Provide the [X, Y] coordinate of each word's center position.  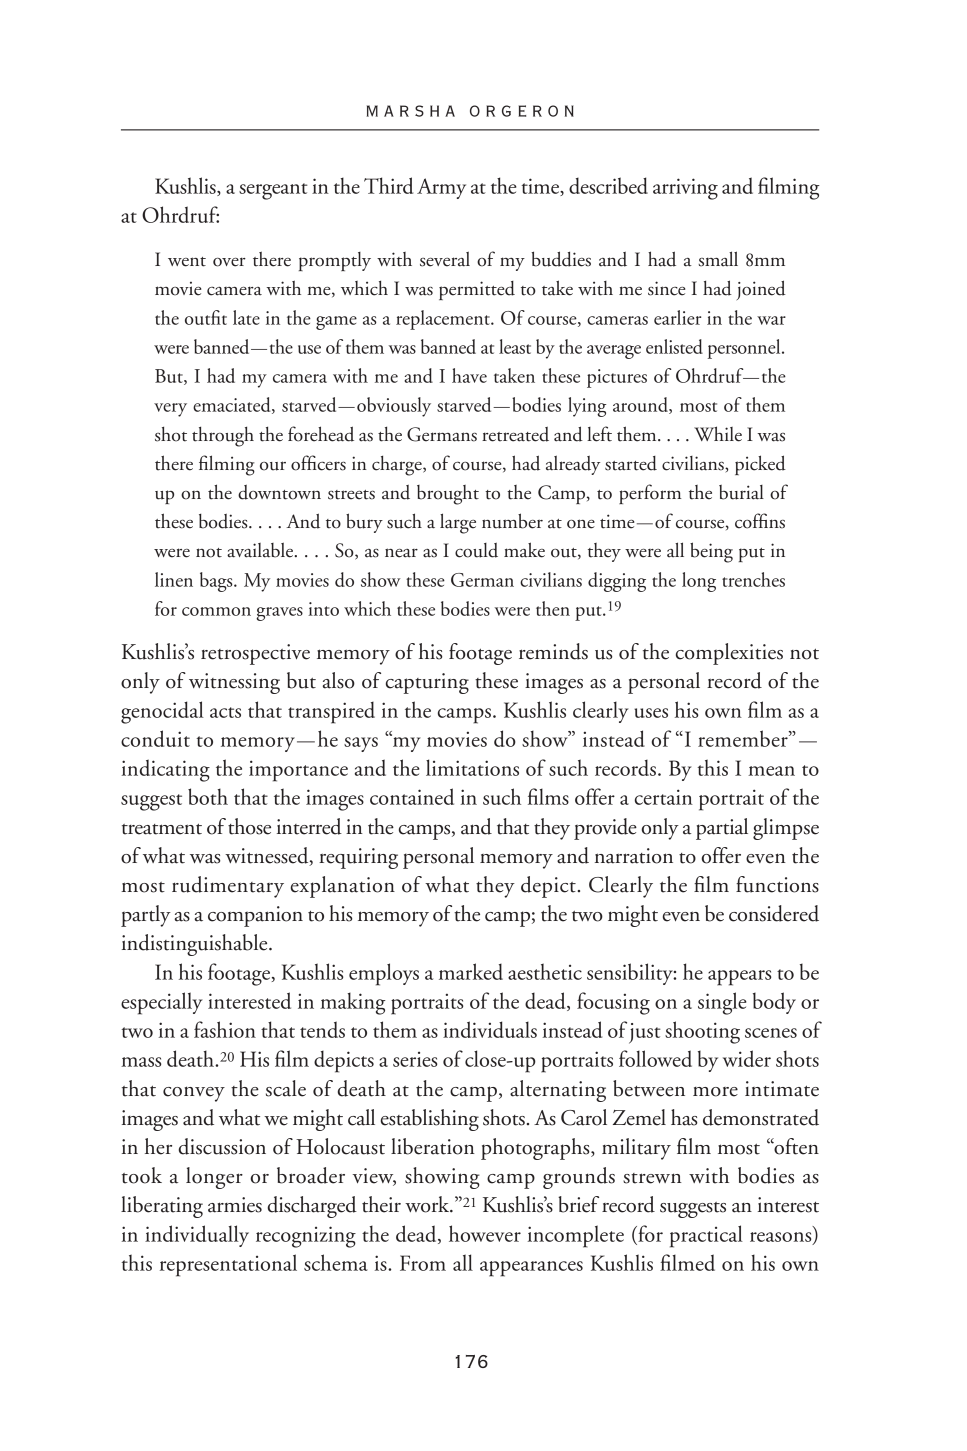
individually [197, 1236]
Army [441, 188]
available [261, 550]
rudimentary [228, 887]
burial [741, 492]
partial [722, 829]
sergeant [273, 191]
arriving [685, 189]
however [485, 1233]
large [458, 523]
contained [412, 796]
